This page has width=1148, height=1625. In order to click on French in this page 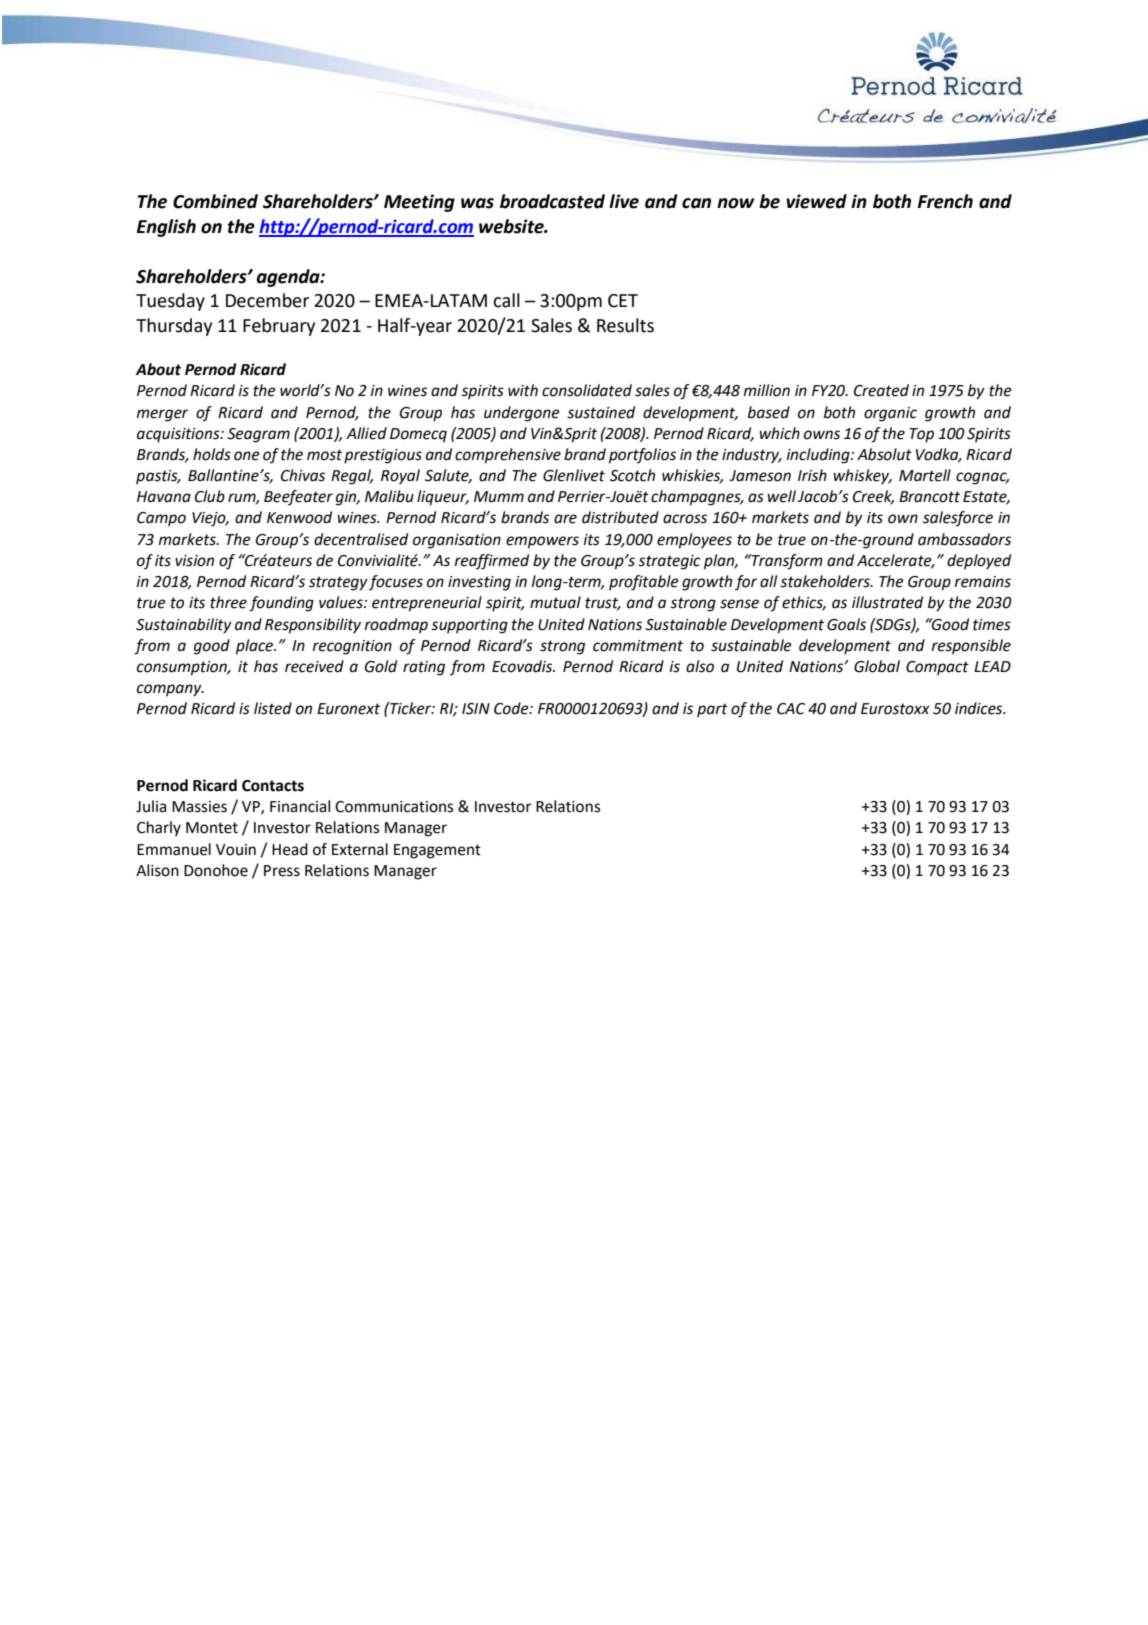, I will do `click(945, 201)`.
